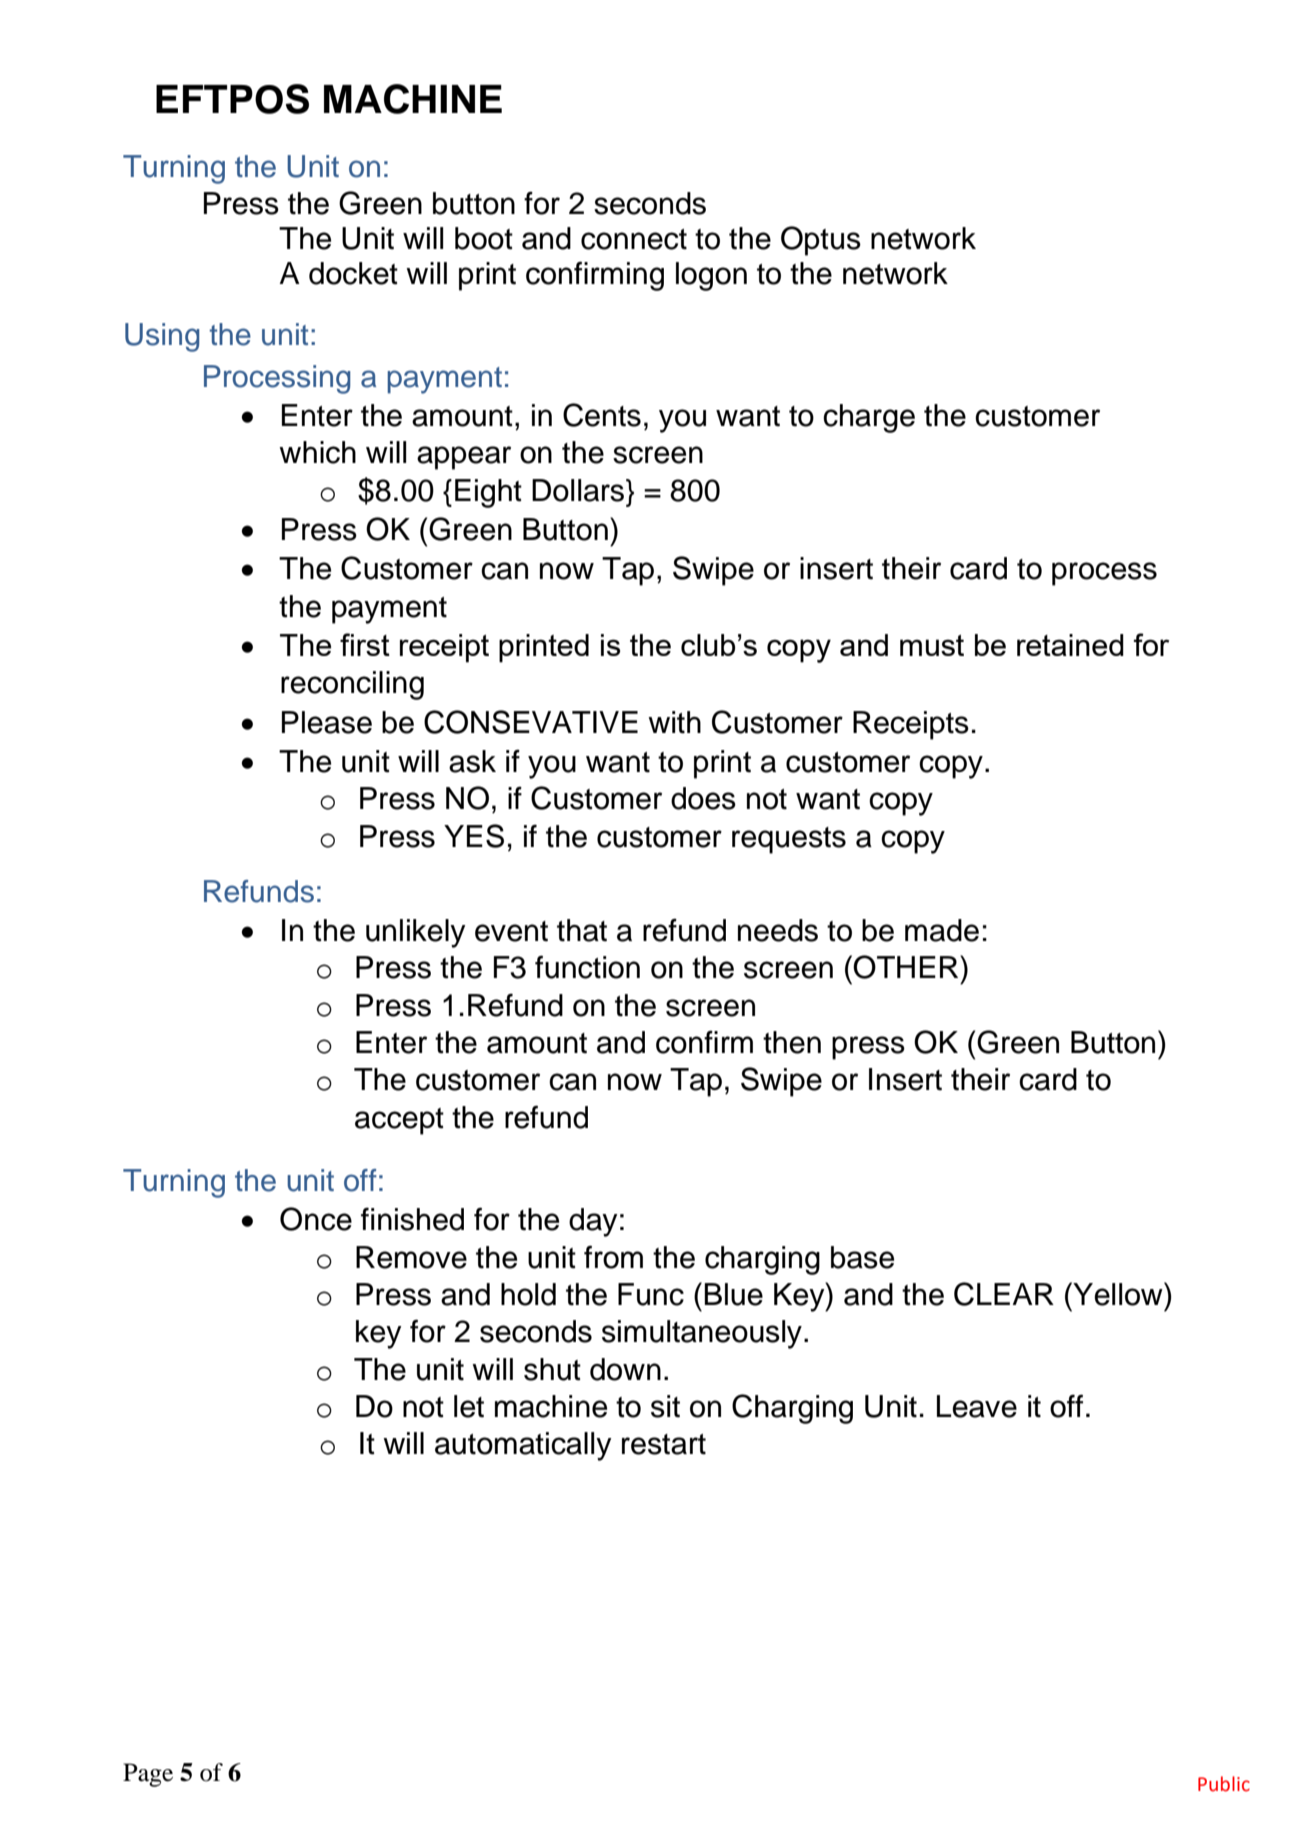 The width and height of the screenshot is (1294, 1830). Describe the element at coordinates (711, 276) in the screenshot. I see `logon` at that location.
